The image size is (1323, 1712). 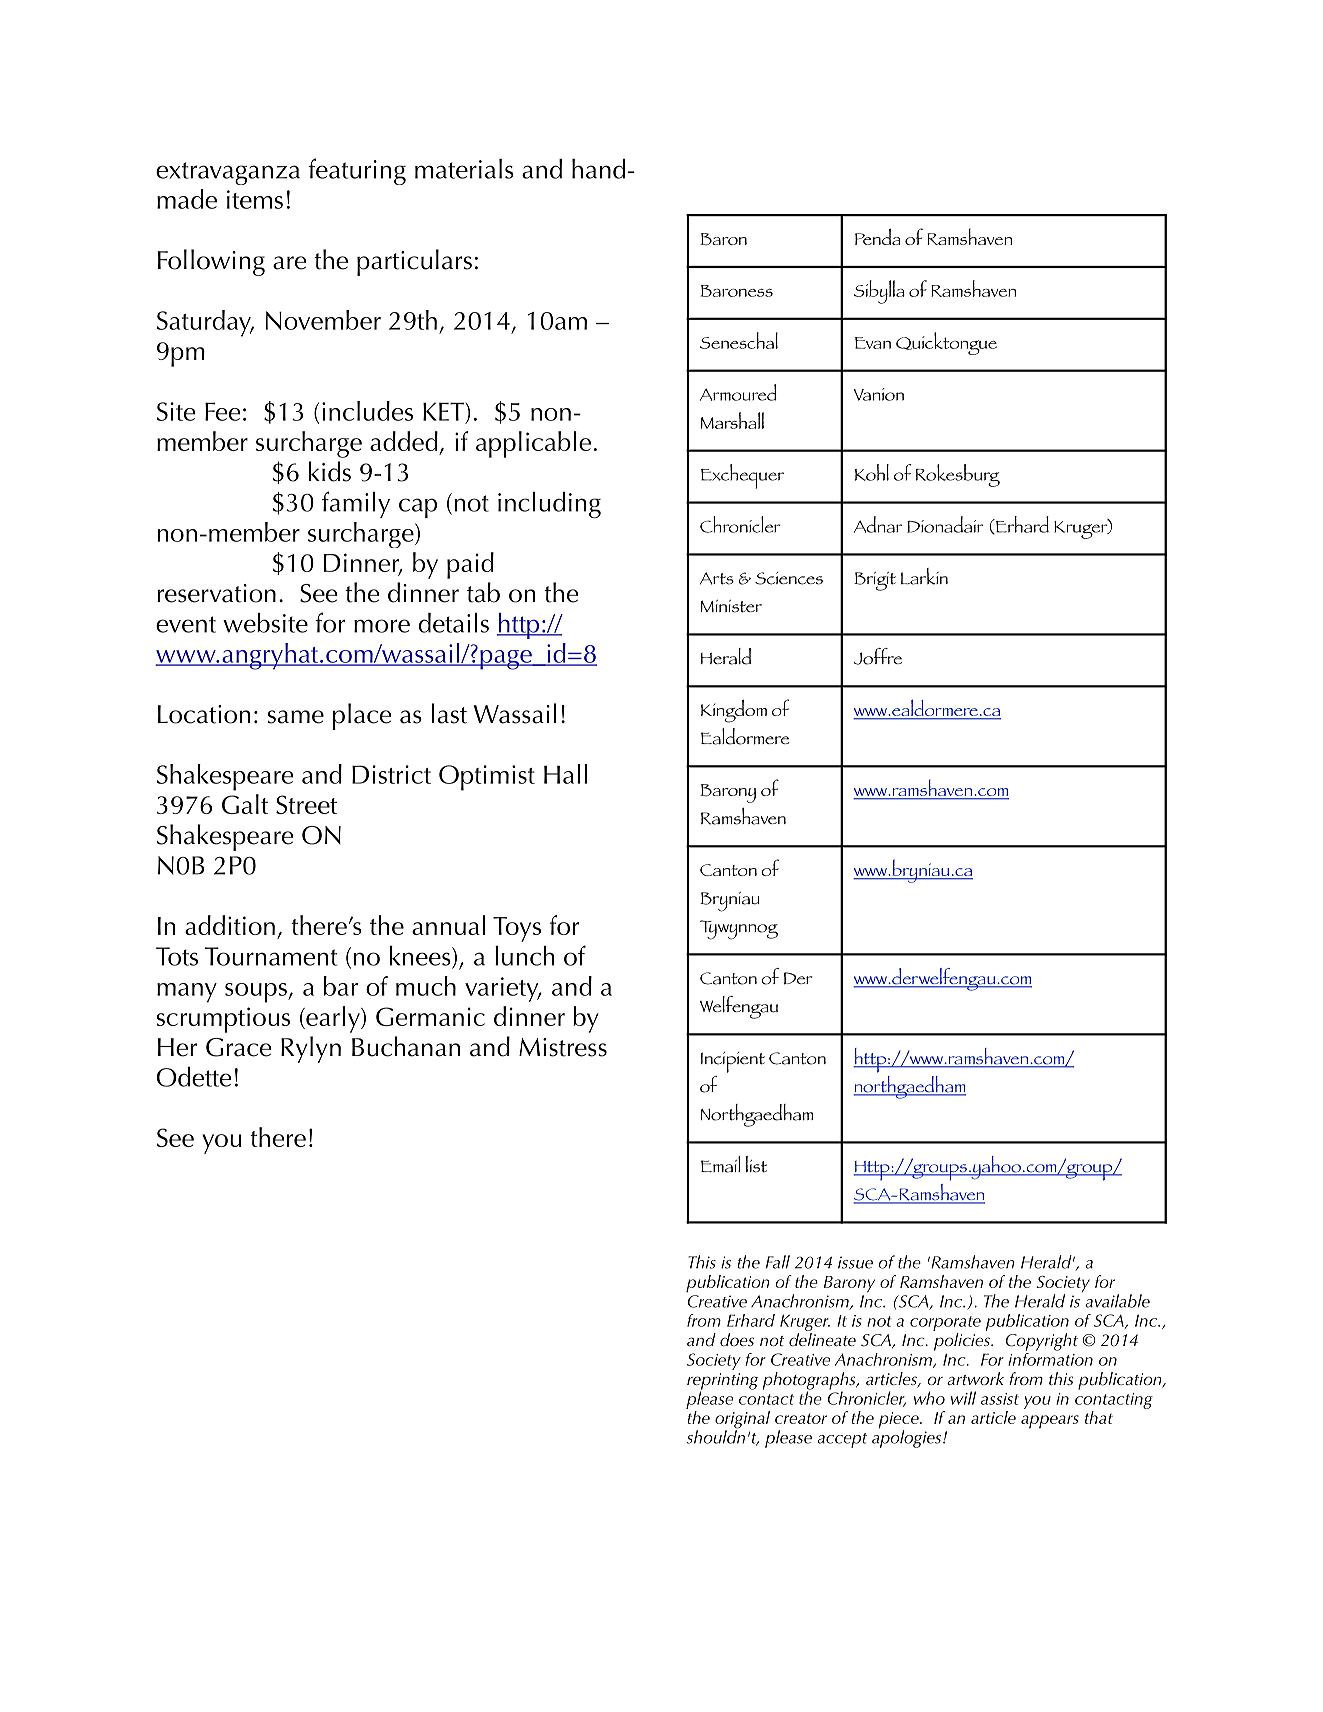 What do you see at coordinates (464, 169) in the screenshot?
I see `materials` at bounding box center [464, 169].
